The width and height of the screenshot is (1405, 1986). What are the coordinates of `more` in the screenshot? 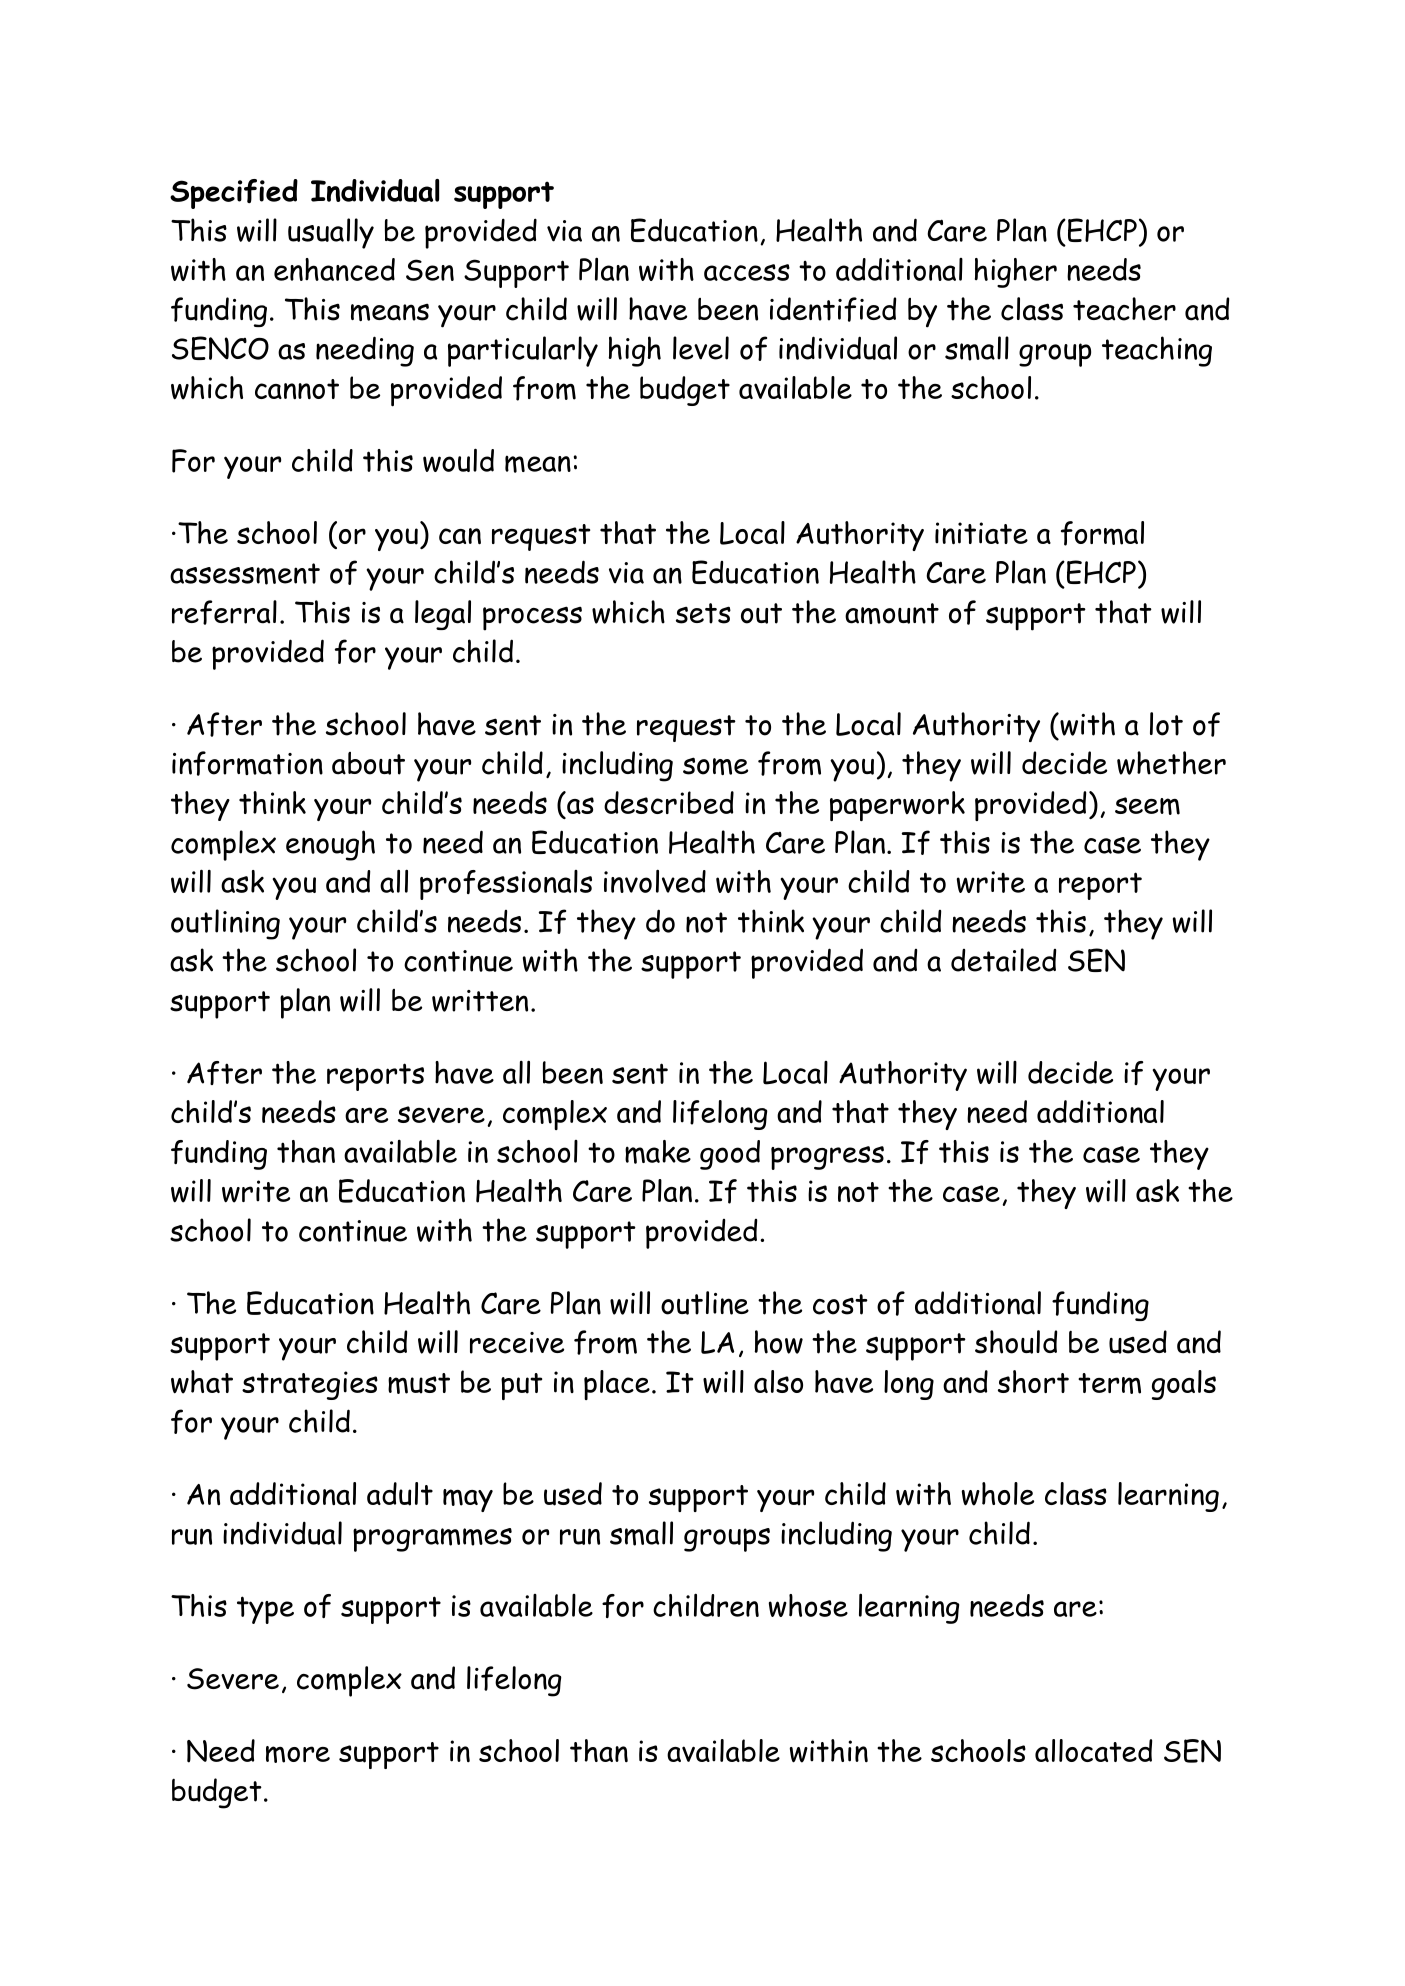 It's located at (298, 1754).
